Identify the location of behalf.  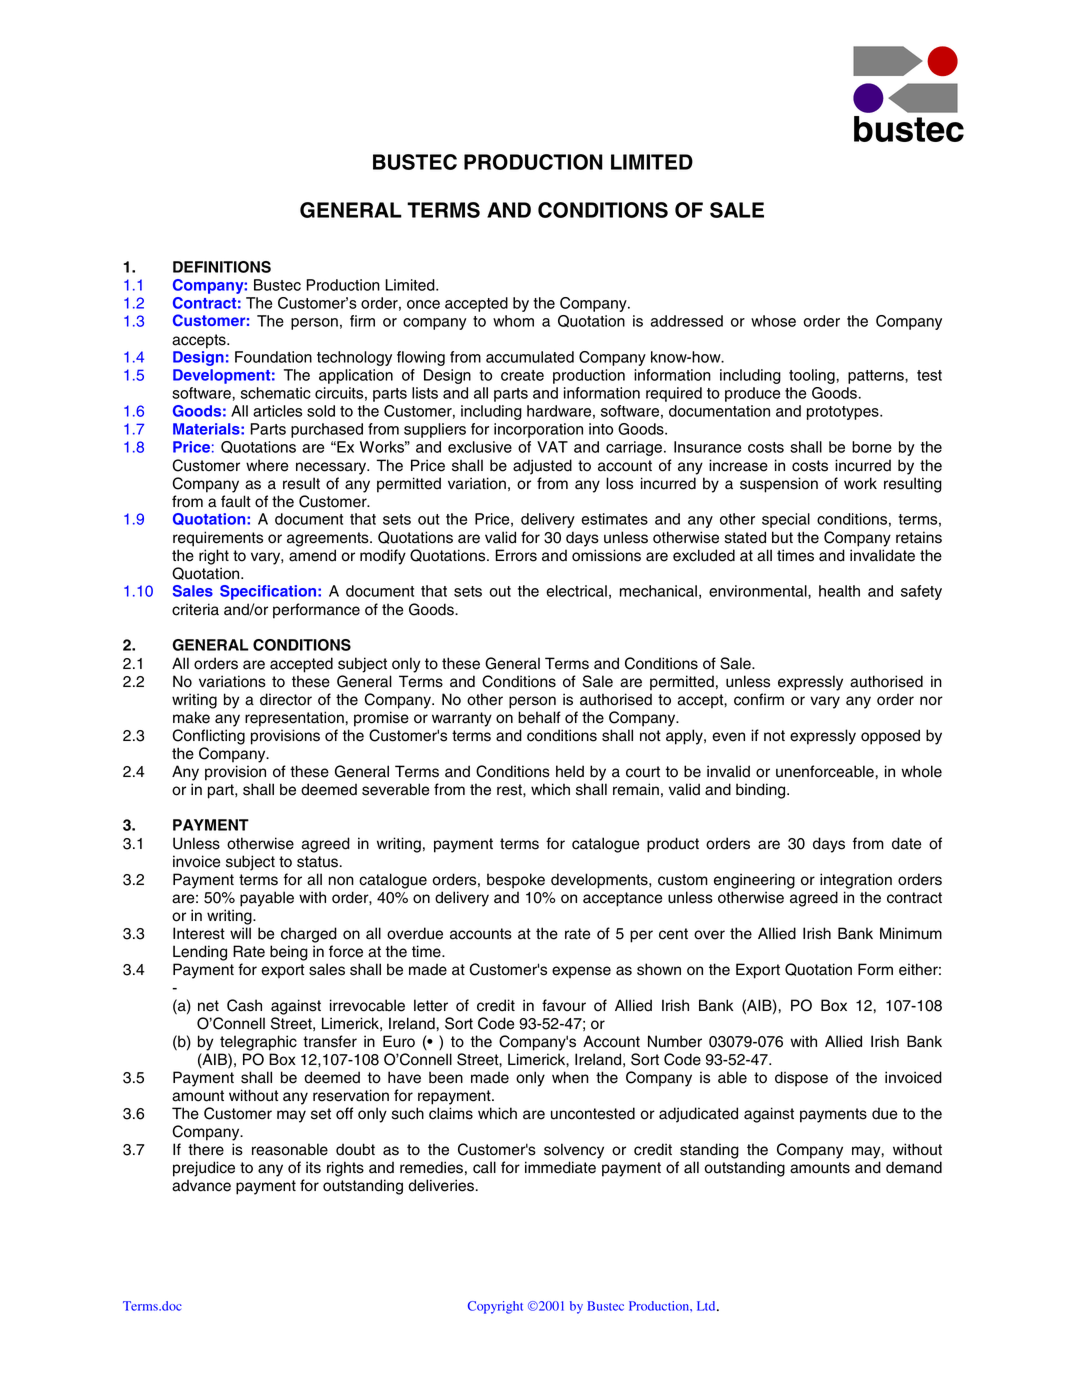
(539, 717).
